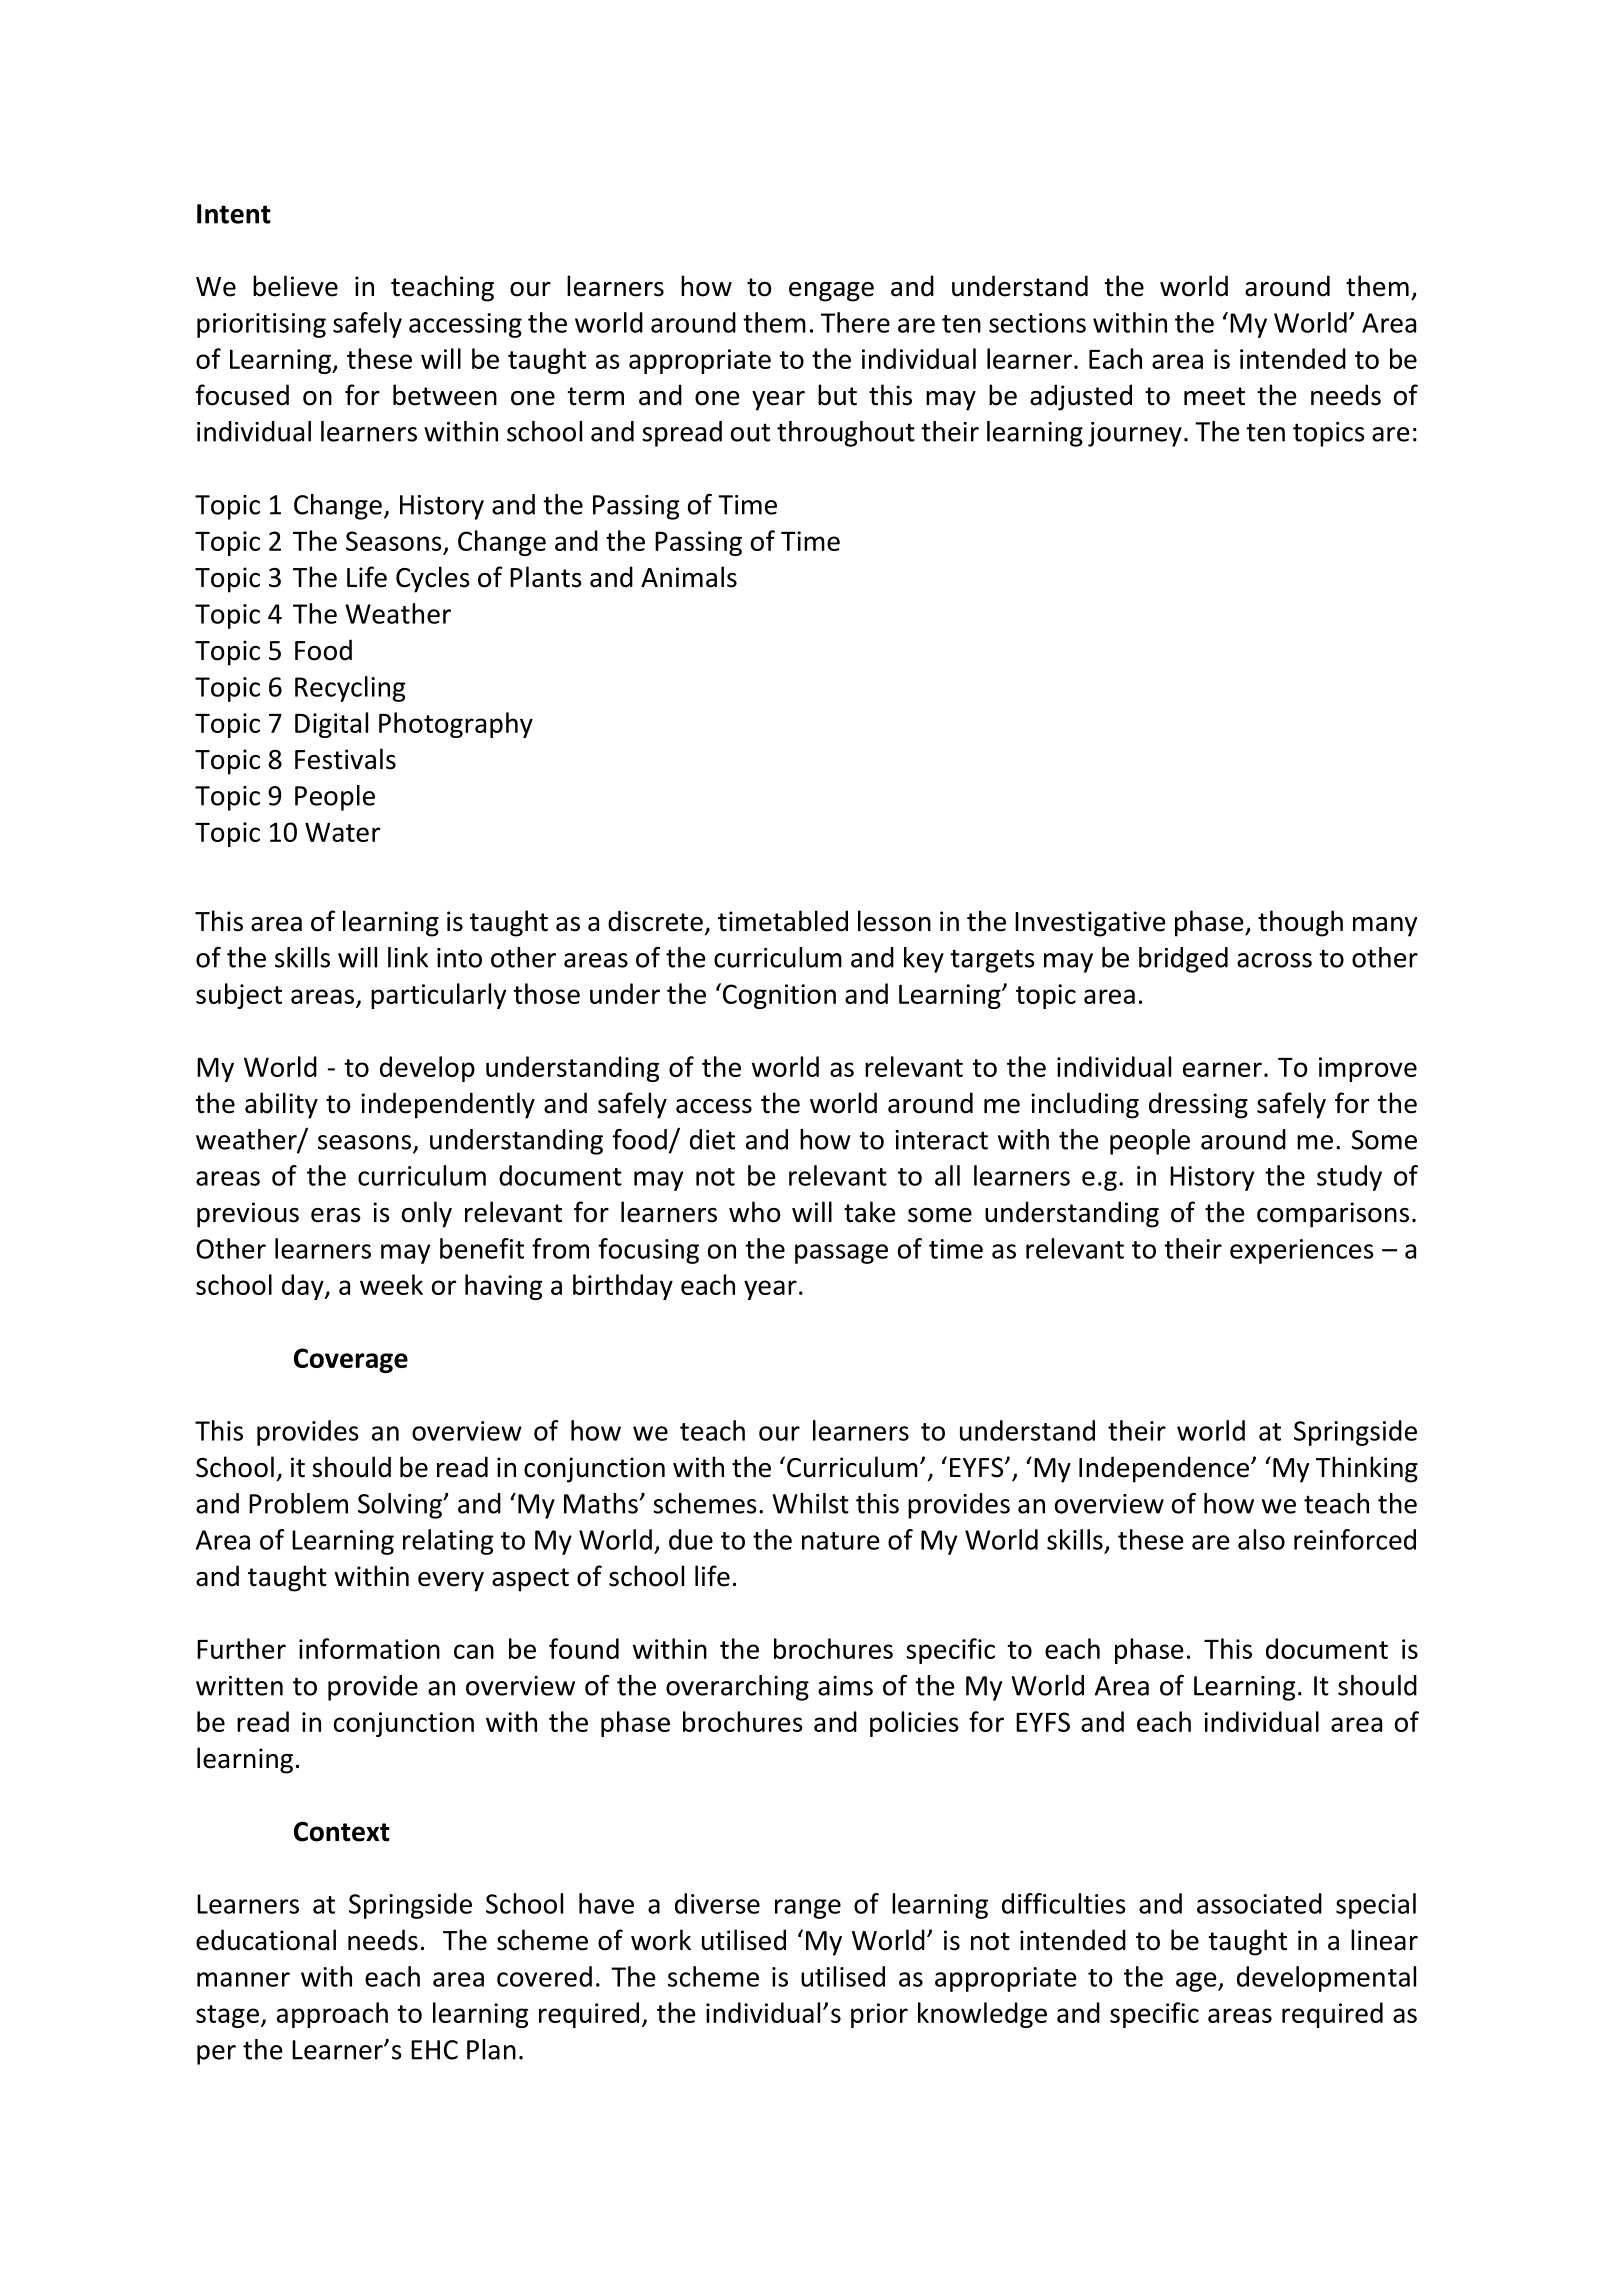  What do you see at coordinates (808, 1909) in the page?
I see `range` at bounding box center [808, 1909].
